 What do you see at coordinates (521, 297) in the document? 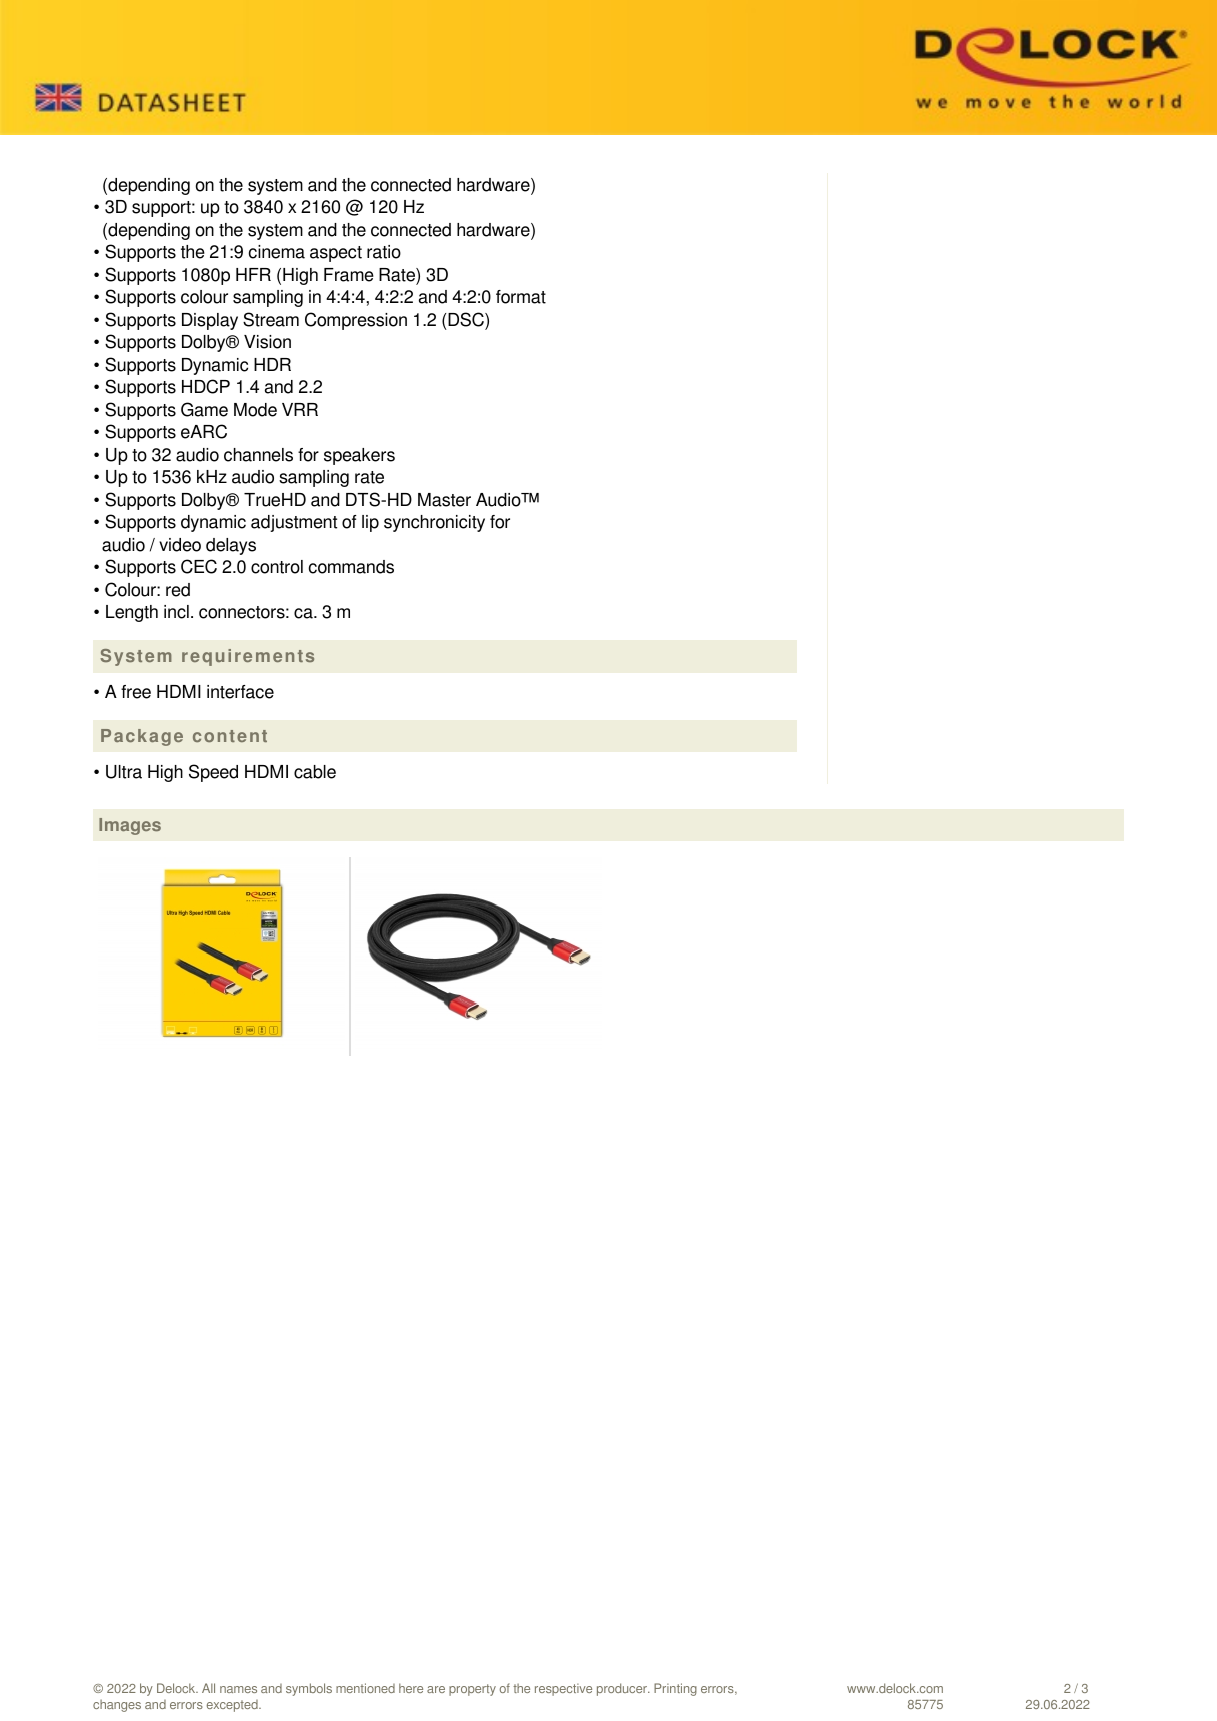
I see `format` at bounding box center [521, 297].
